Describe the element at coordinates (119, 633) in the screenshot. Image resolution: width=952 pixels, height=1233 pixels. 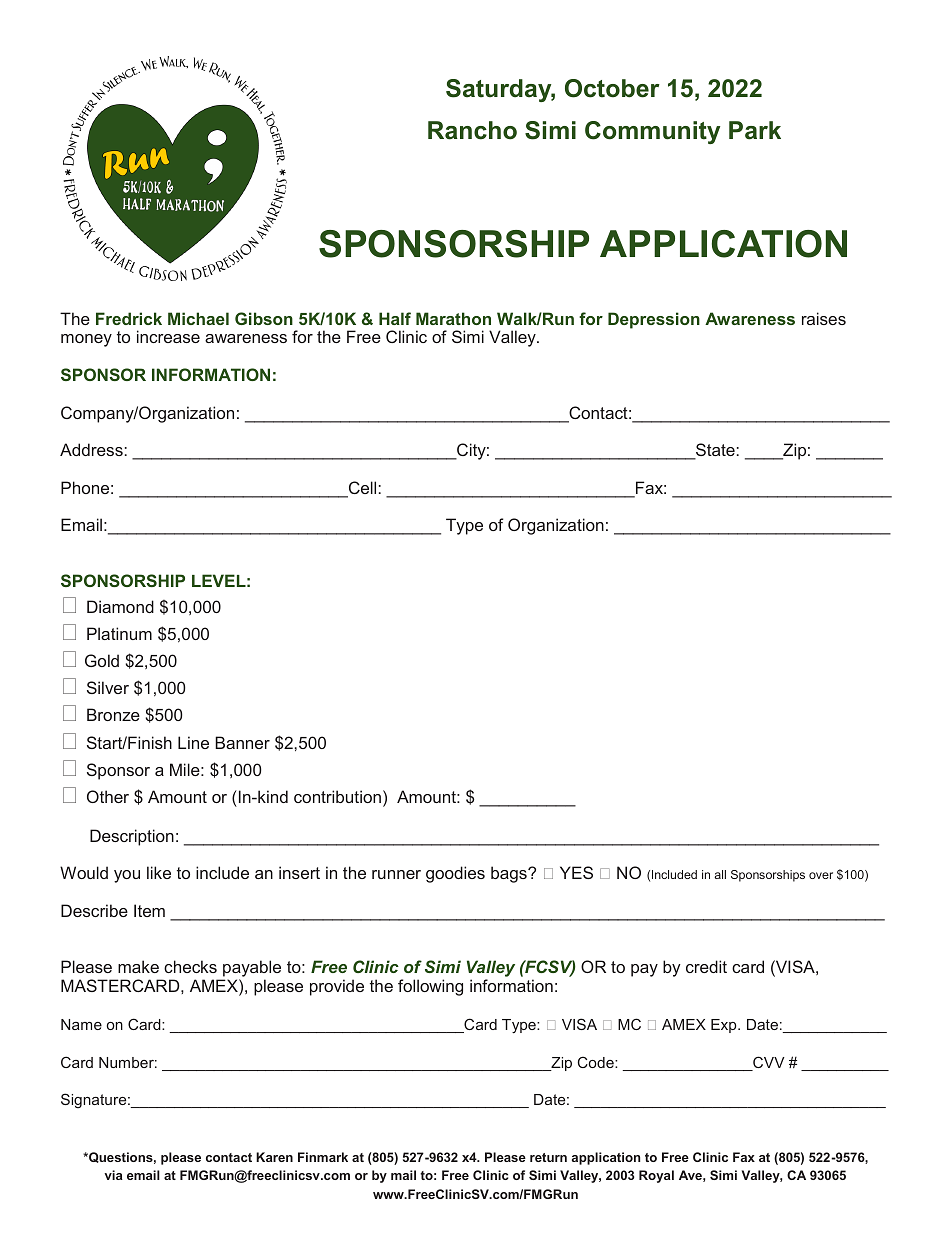
I see `Platinum` at that location.
